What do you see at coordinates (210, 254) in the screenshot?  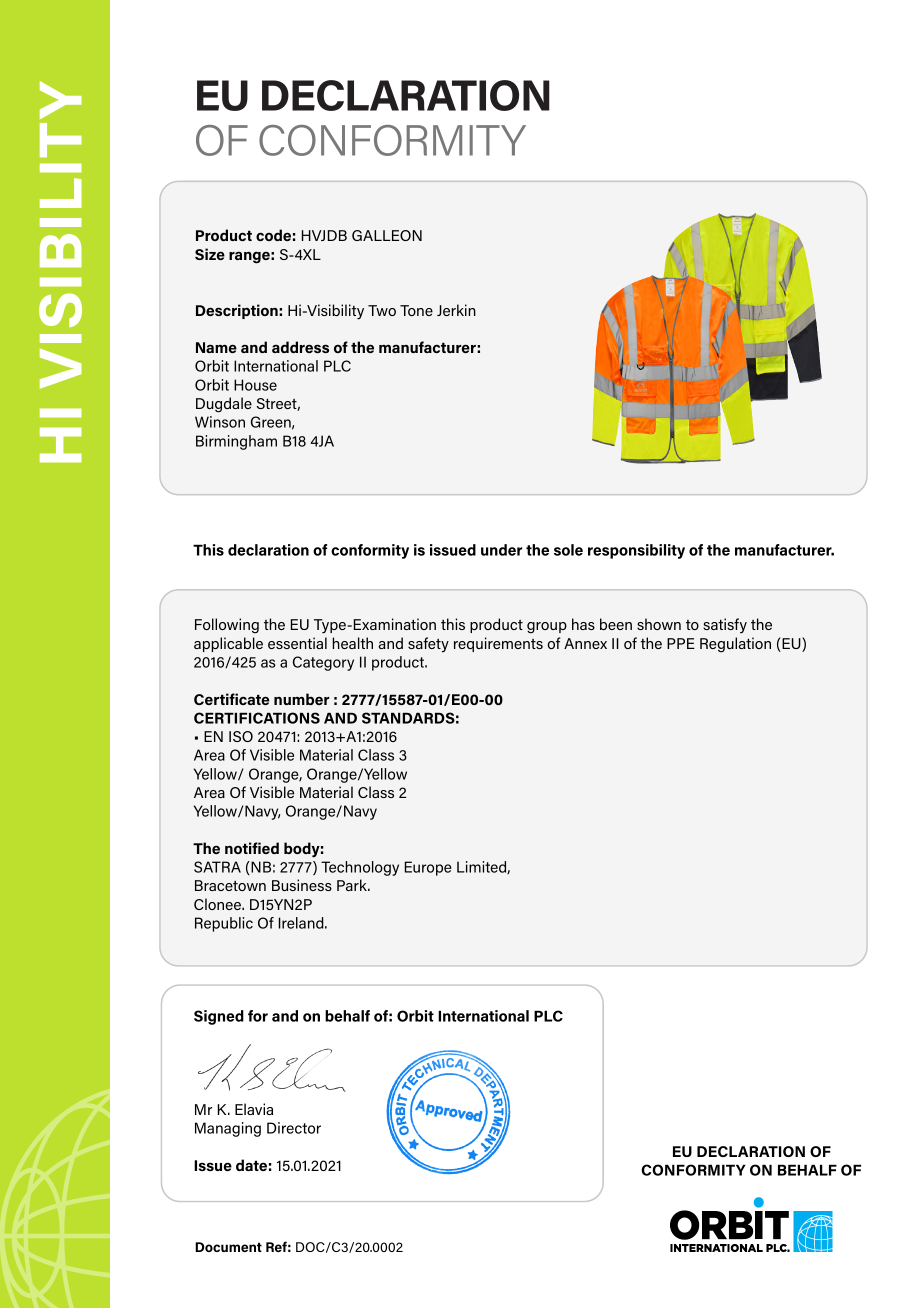 I see `Size` at bounding box center [210, 254].
